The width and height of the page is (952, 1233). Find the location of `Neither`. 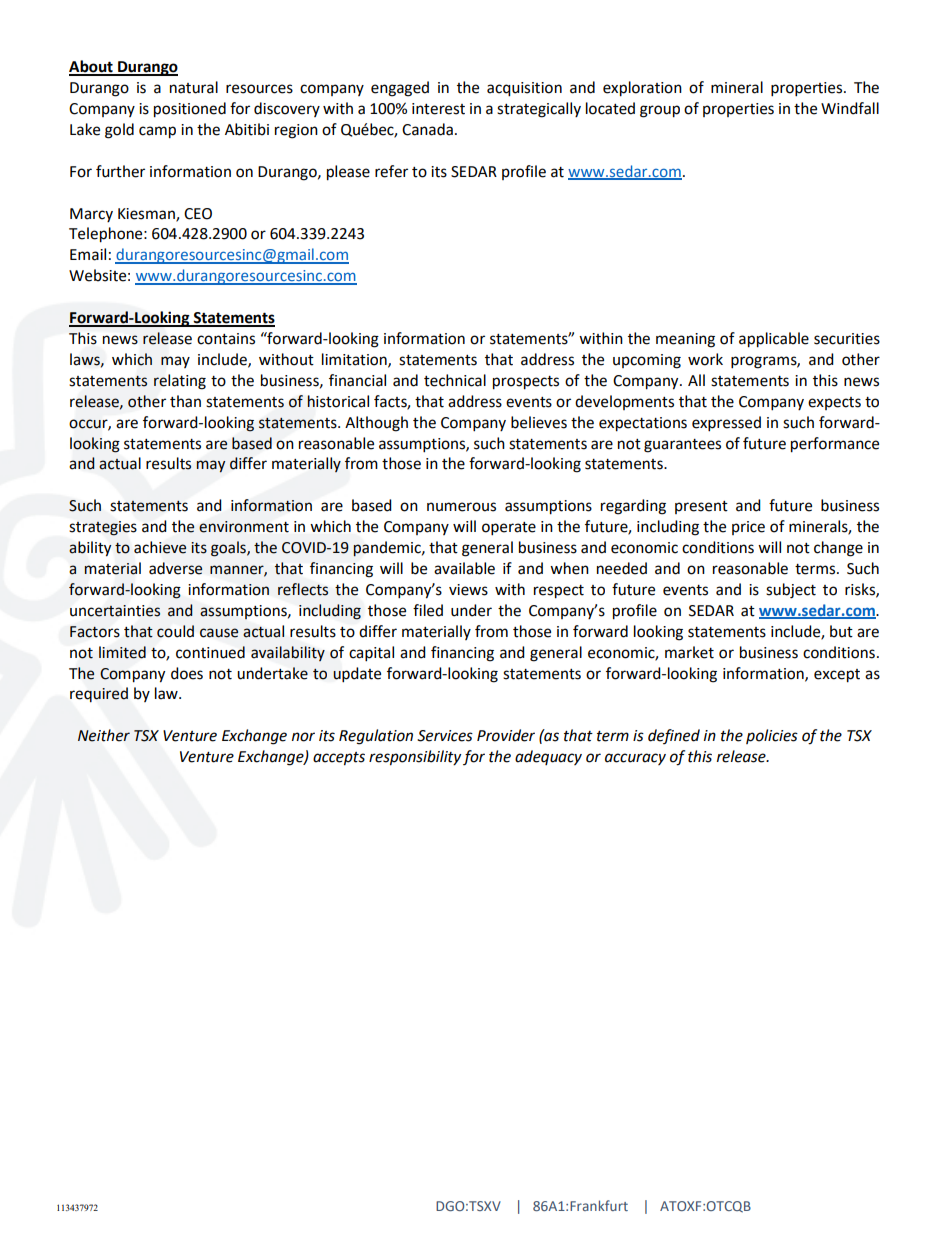

Neither is located at coordinates (104, 735).
